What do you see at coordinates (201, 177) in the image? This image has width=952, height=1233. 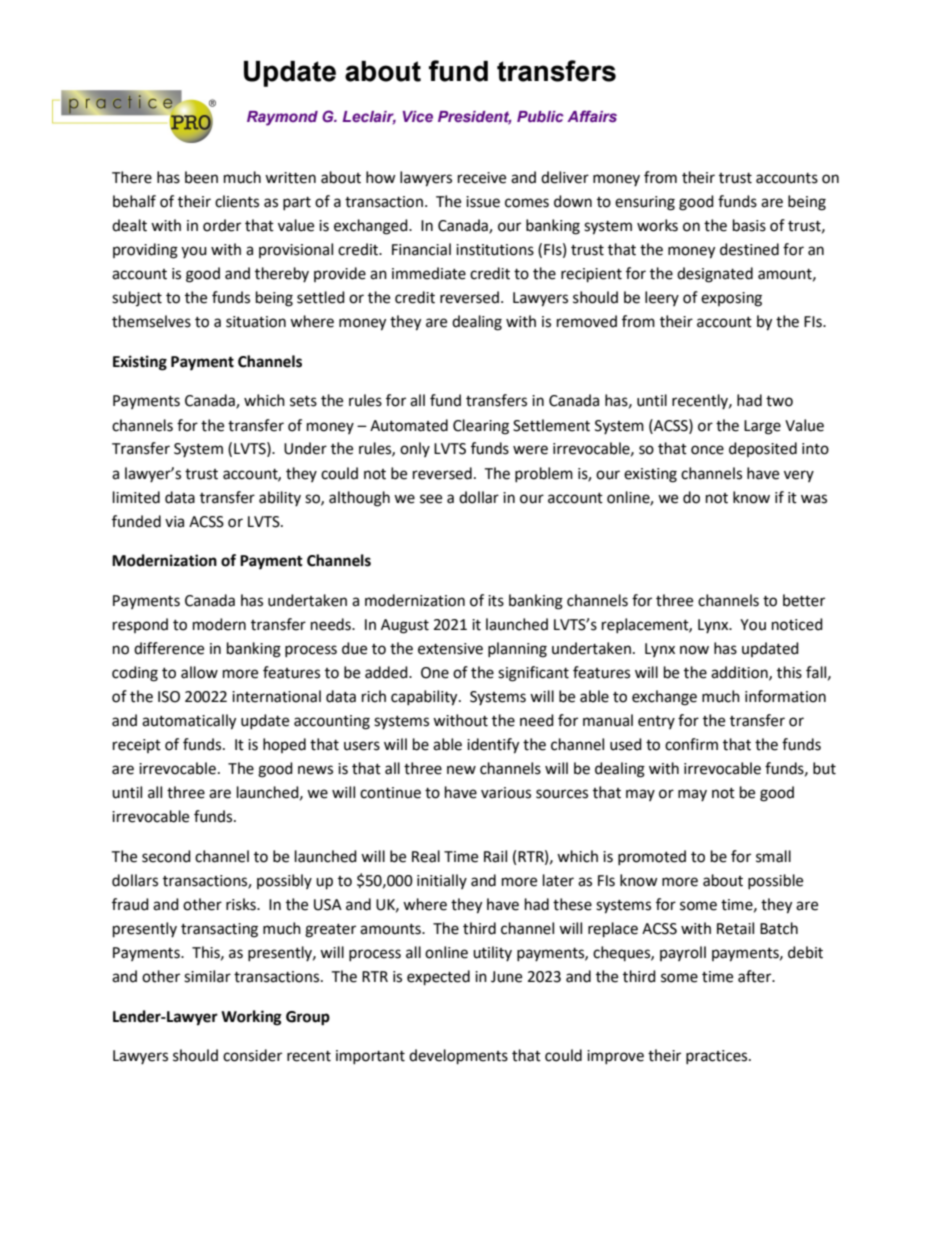 I see `been` at bounding box center [201, 177].
